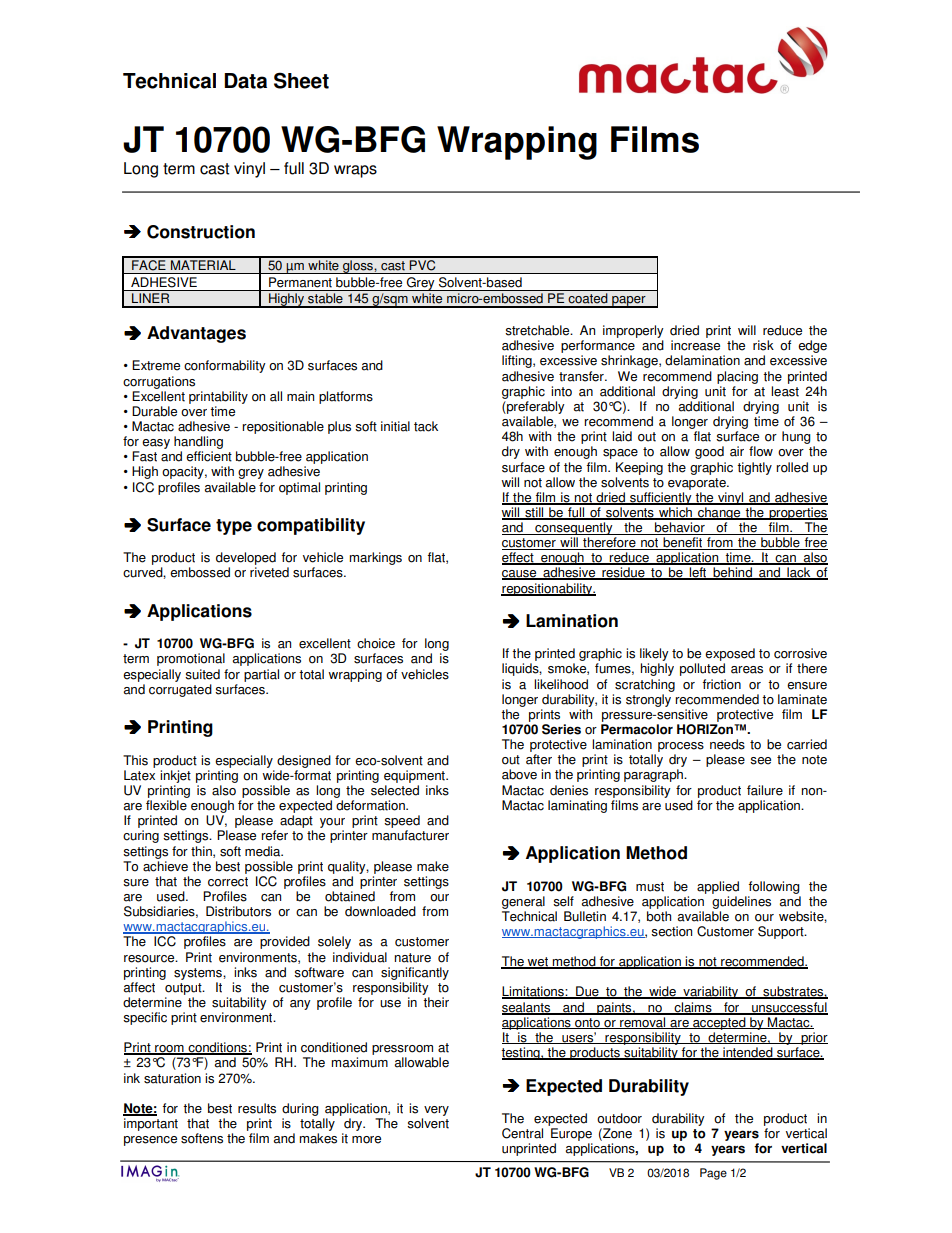 The height and width of the screenshot is (1233, 952). Describe the element at coordinates (257, 1108) in the screenshot. I see `results` at that location.
